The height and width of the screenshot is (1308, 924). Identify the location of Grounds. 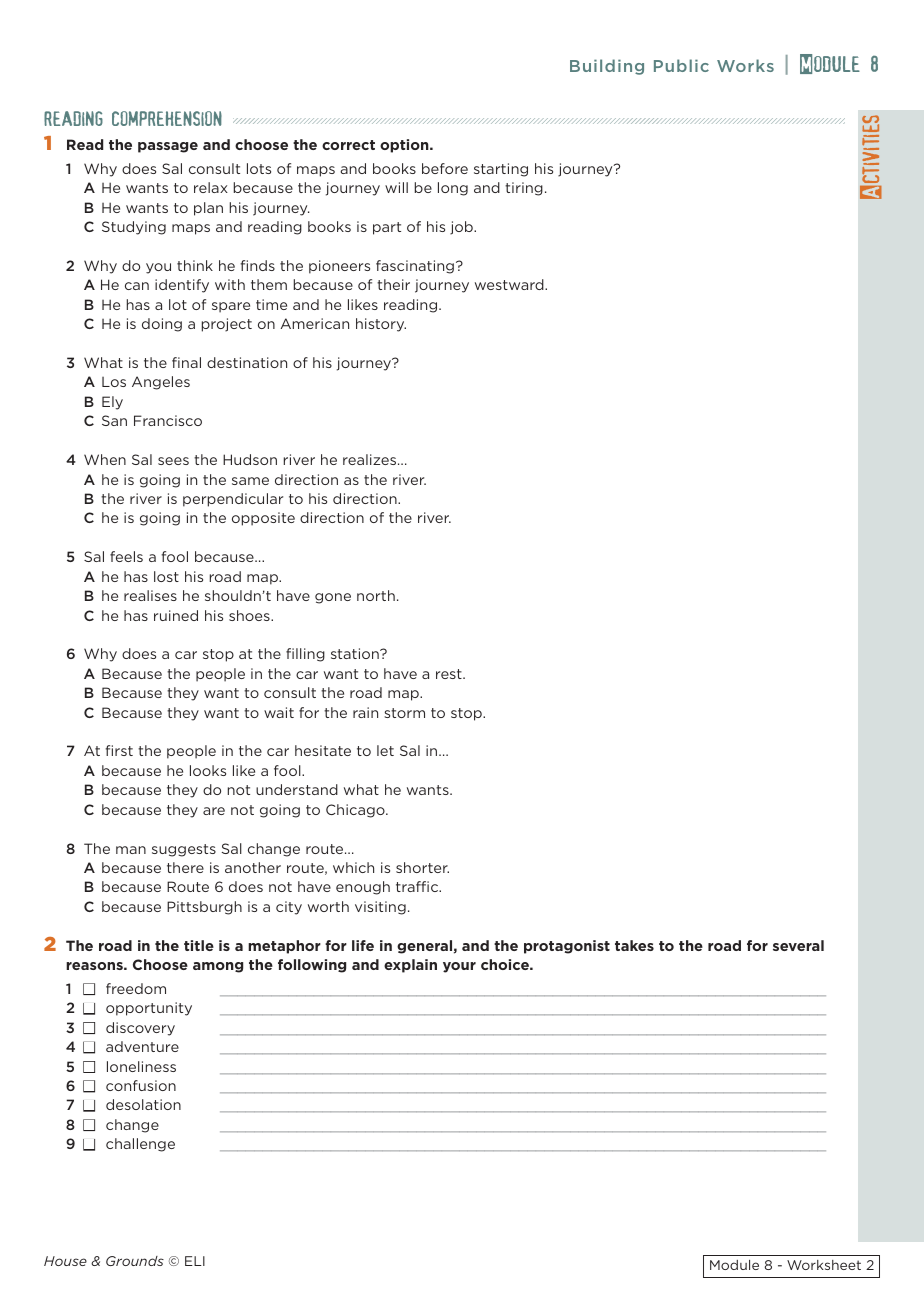
(135, 1261).
